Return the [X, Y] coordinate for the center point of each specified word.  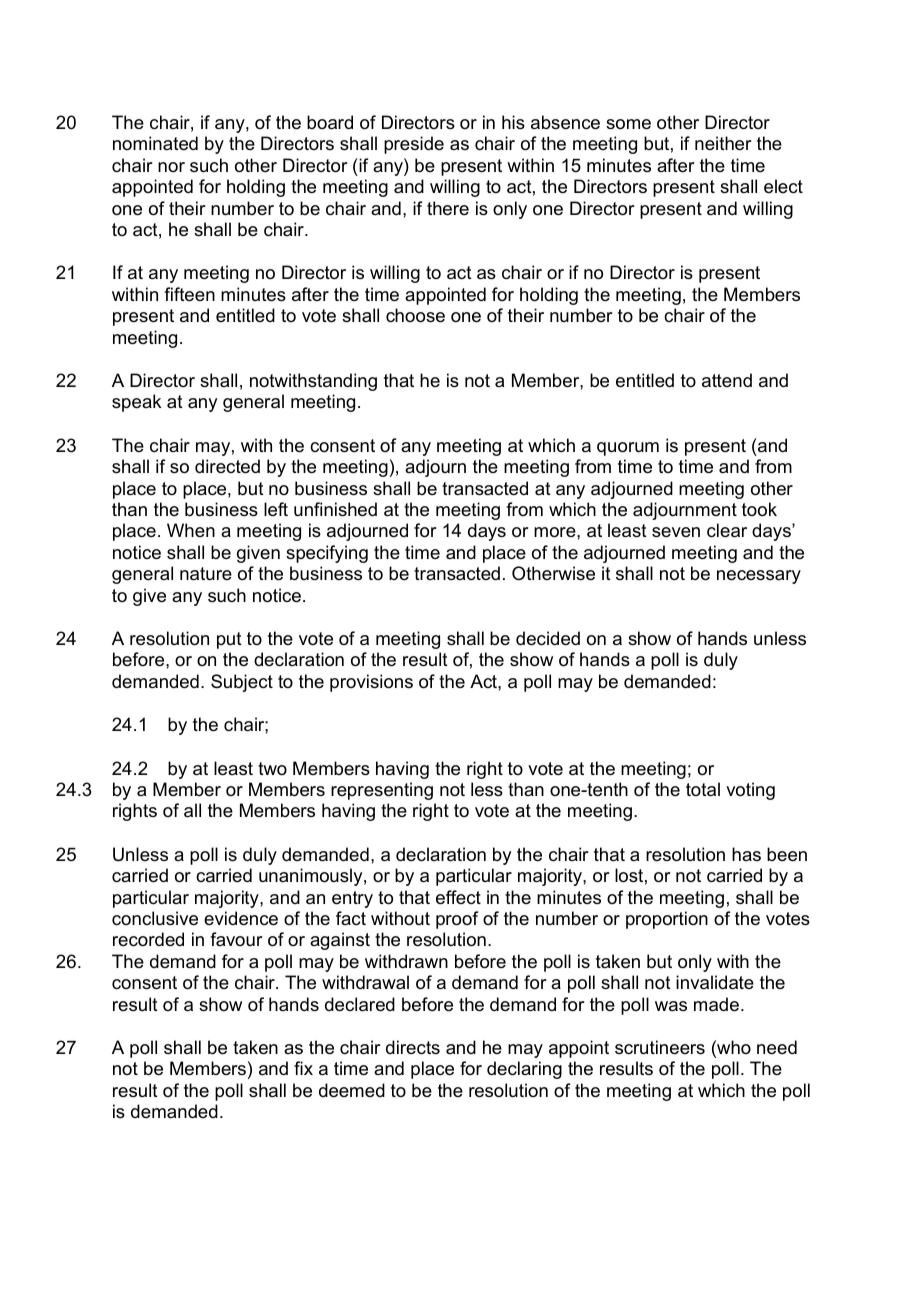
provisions [371, 683]
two [272, 768]
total [703, 789]
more [556, 532]
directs [413, 1047]
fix [303, 1068]
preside [414, 145]
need [777, 1047]
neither [723, 143]
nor [171, 167]
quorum [628, 449]
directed [227, 466]
